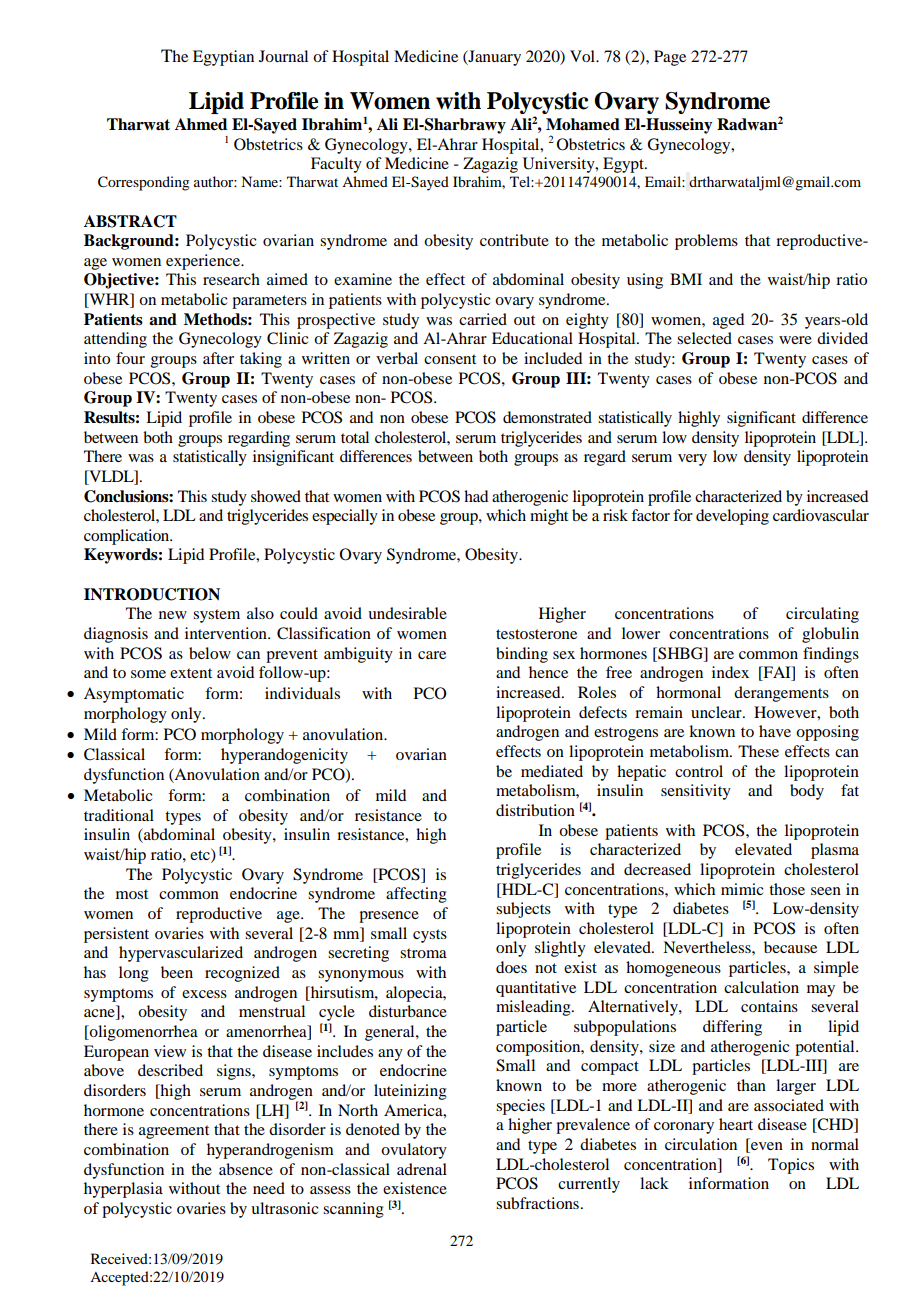 Image resolution: width=924 pixels, height=1308 pixels. Describe the element at coordinates (777, 673) in the screenshot. I see `FAI` at that location.
